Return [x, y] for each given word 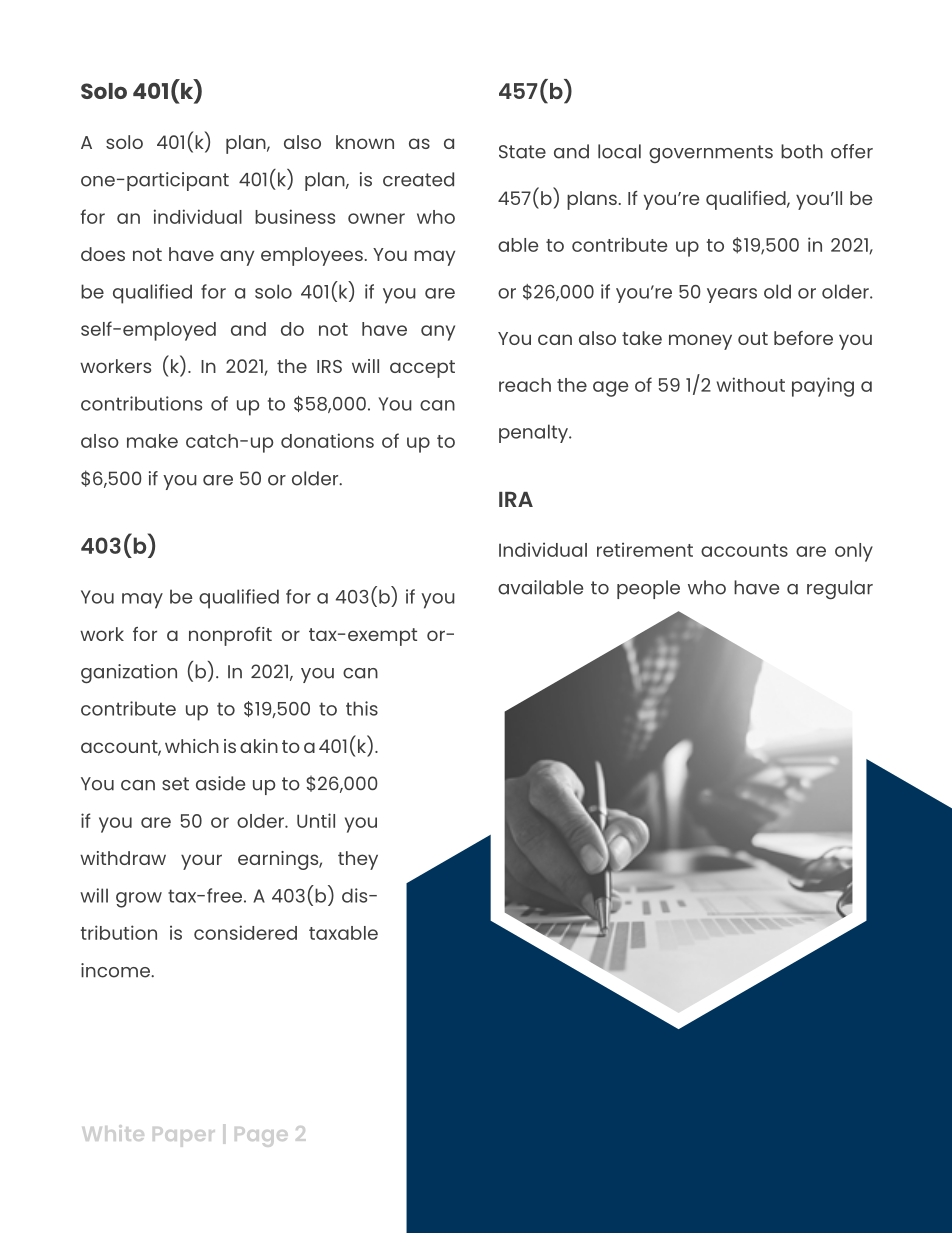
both [802, 151]
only [854, 552]
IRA [516, 499]
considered [245, 932]
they [358, 860]
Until [316, 820]
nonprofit [230, 636]
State [522, 152]
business [295, 216]
